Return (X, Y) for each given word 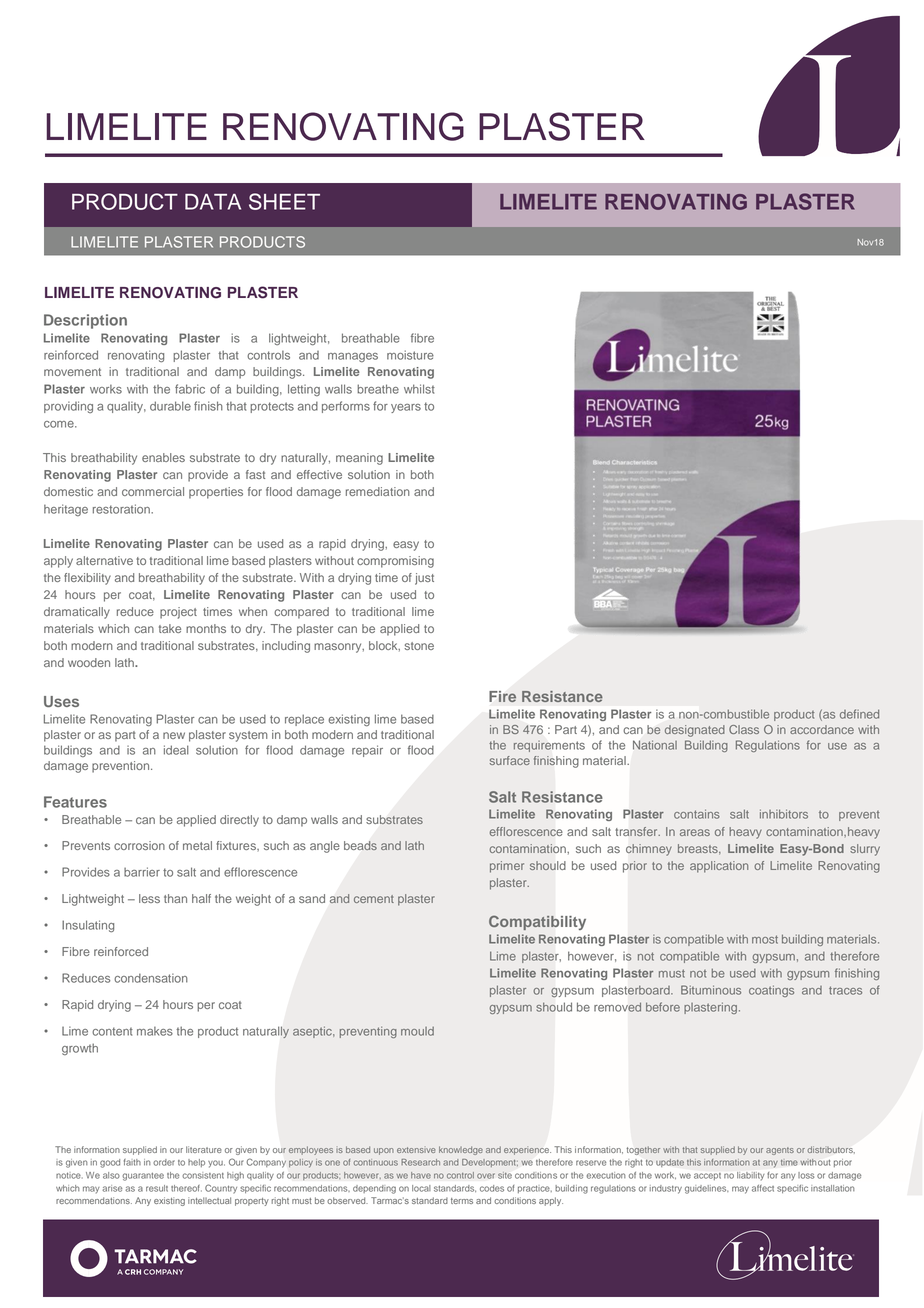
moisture (410, 355)
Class (744, 729)
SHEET (284, 201)
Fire (502, 696)
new (174, 735)
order (164, 1162)
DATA (213, 202)
